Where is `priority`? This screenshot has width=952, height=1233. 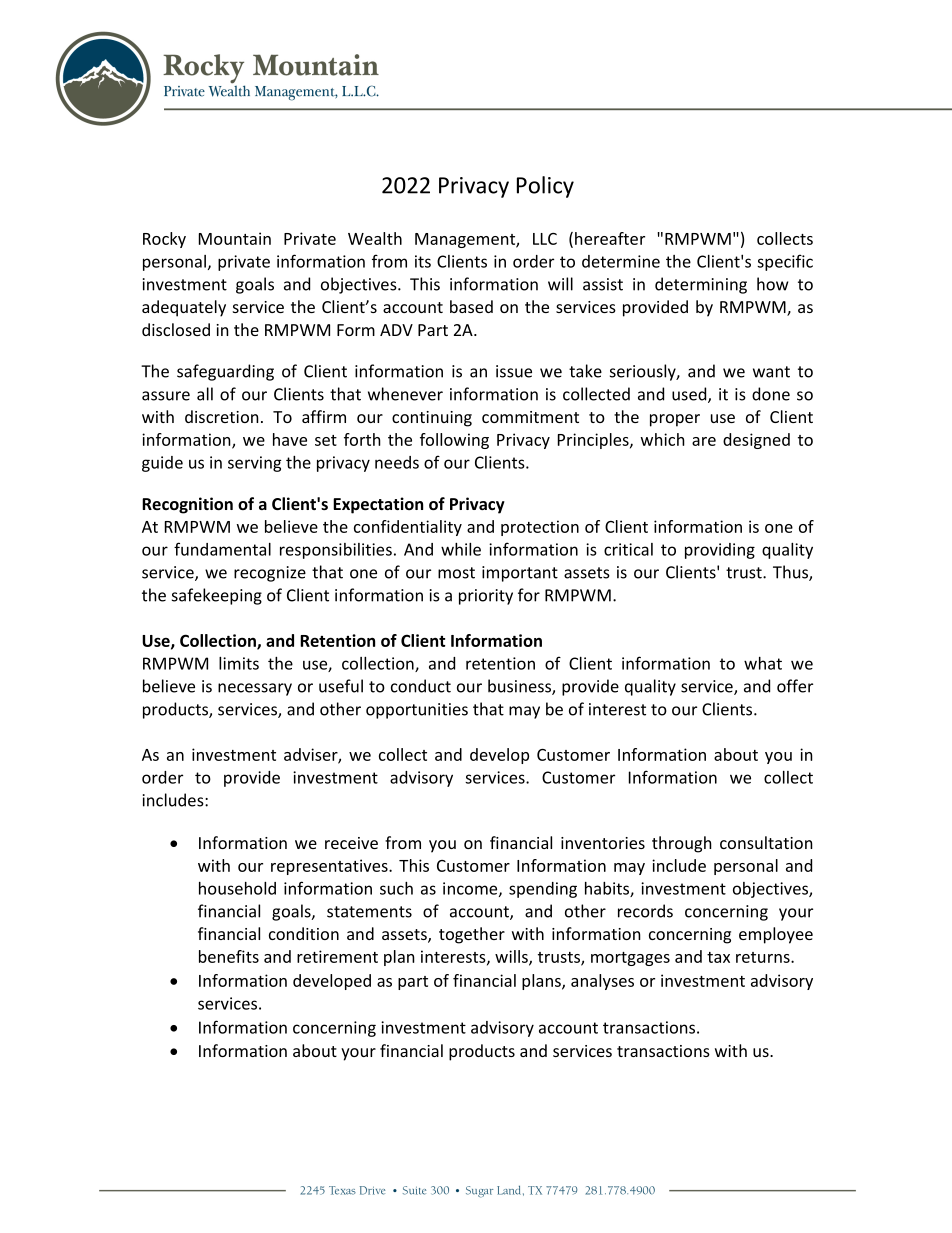
priority is located at coordinates (486, 597).
